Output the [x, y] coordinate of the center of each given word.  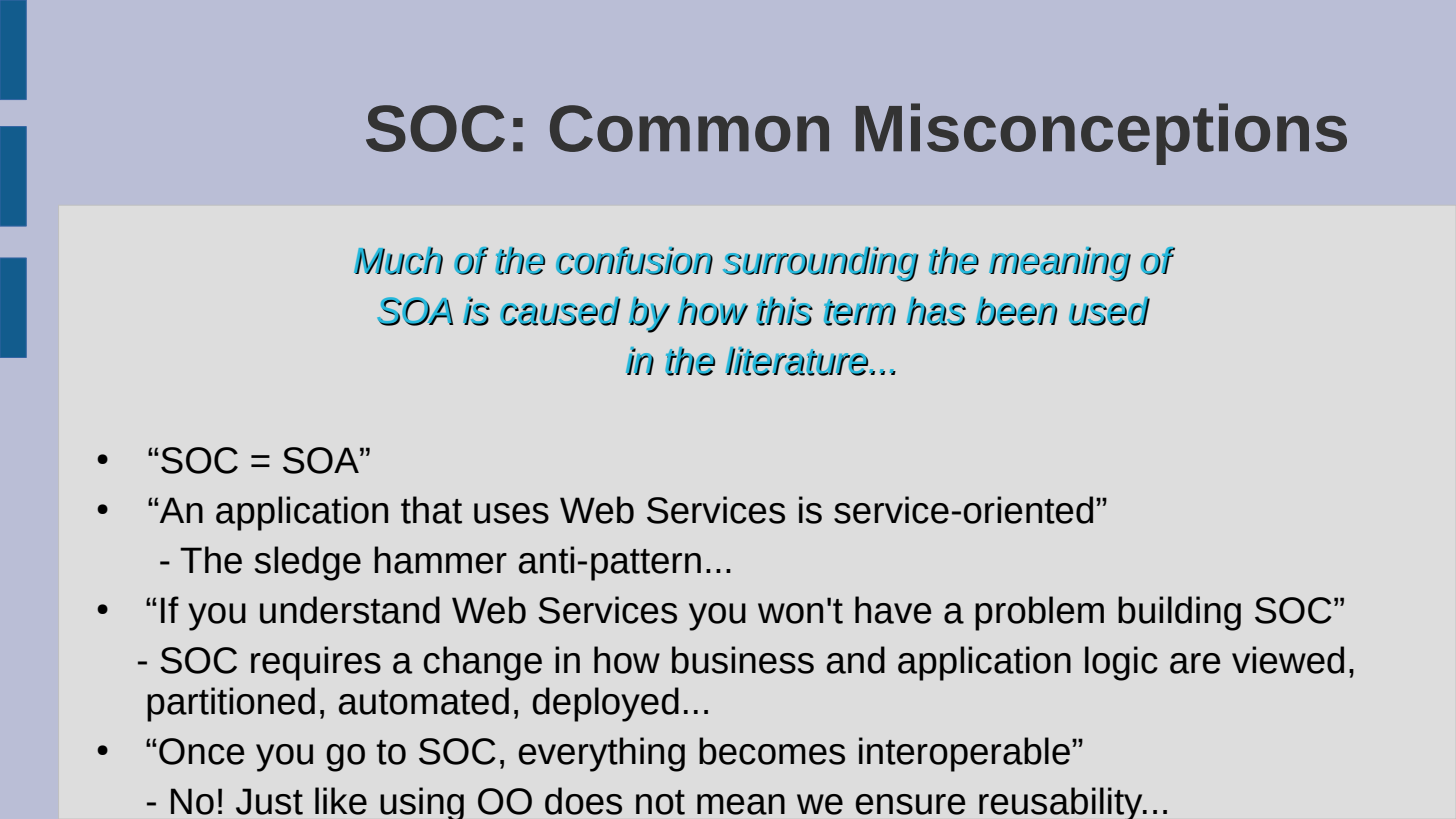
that [431, 510]
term [860, 312]
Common [689, 128]
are [1195, 663]
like [341, 801]
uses [511, 513]
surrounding [821, 264]
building [1179, 613]
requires [316, 663]
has [936, 311]
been [1016, 311]
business [743, 660]
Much [398, 261]
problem [1039, 613]
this [784, 311]
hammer [440, 560]
